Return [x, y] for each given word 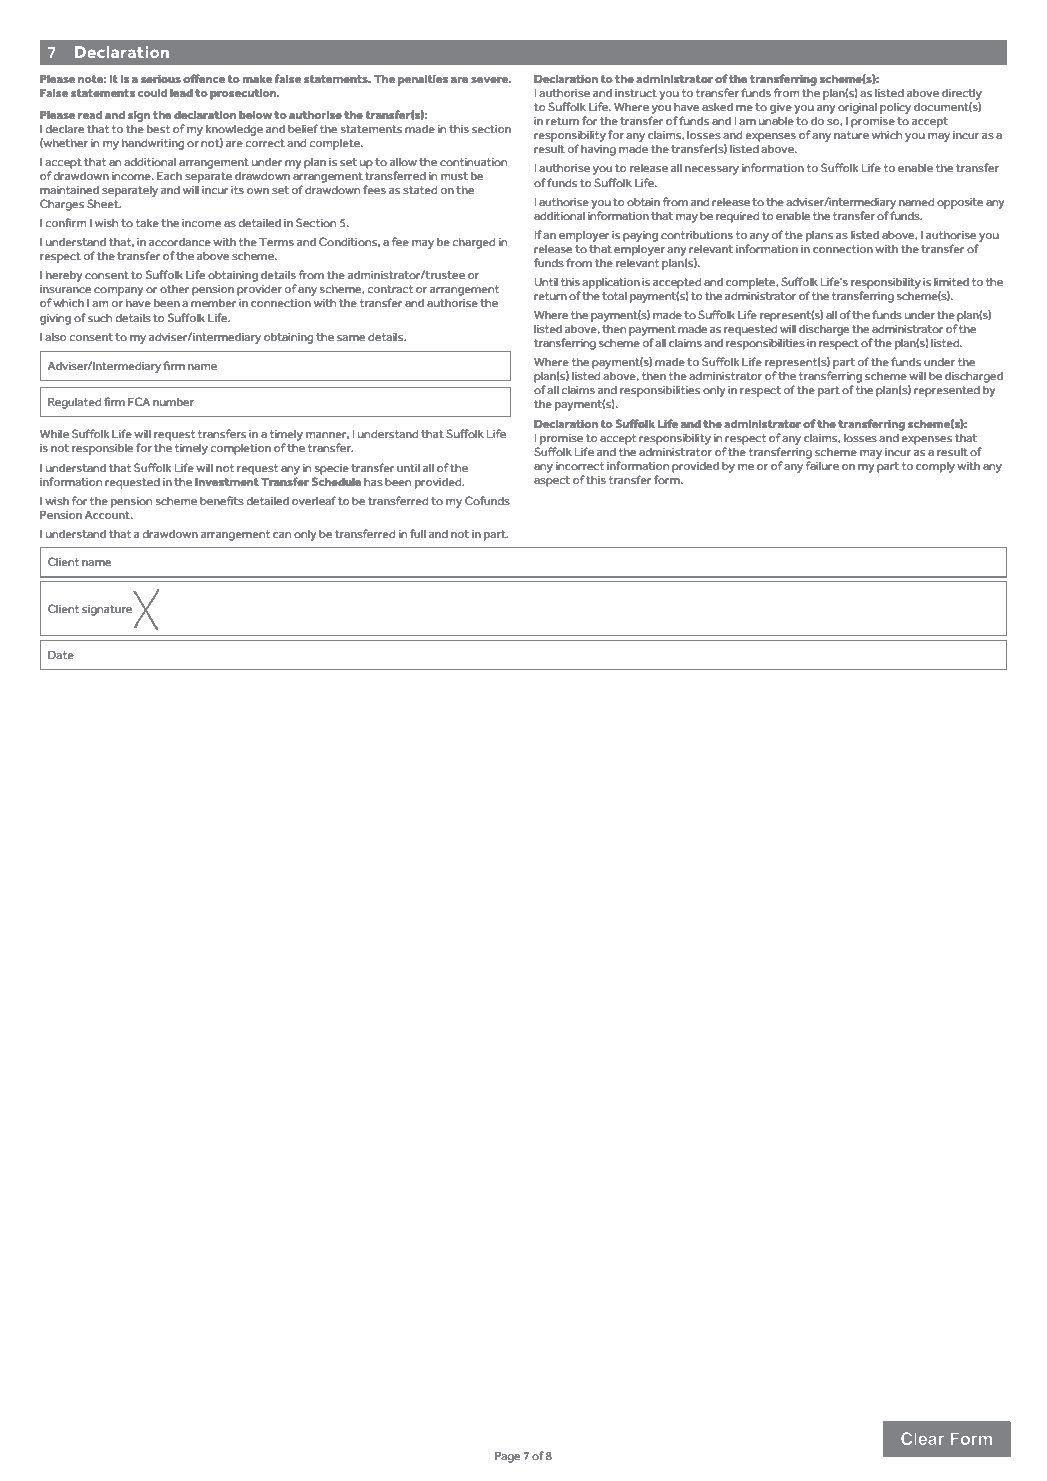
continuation [473, 162]
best [158, 129]
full [418, 533]
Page [507, 1457]
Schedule [336, 481]
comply [935, 467]
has [373, 482]
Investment [227, 481]
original [857, 108]
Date [61, 654]
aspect [552, 481]
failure [822, 465]
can [282, 535]
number [173, 402]
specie [332, 469]
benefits [222, 500]
